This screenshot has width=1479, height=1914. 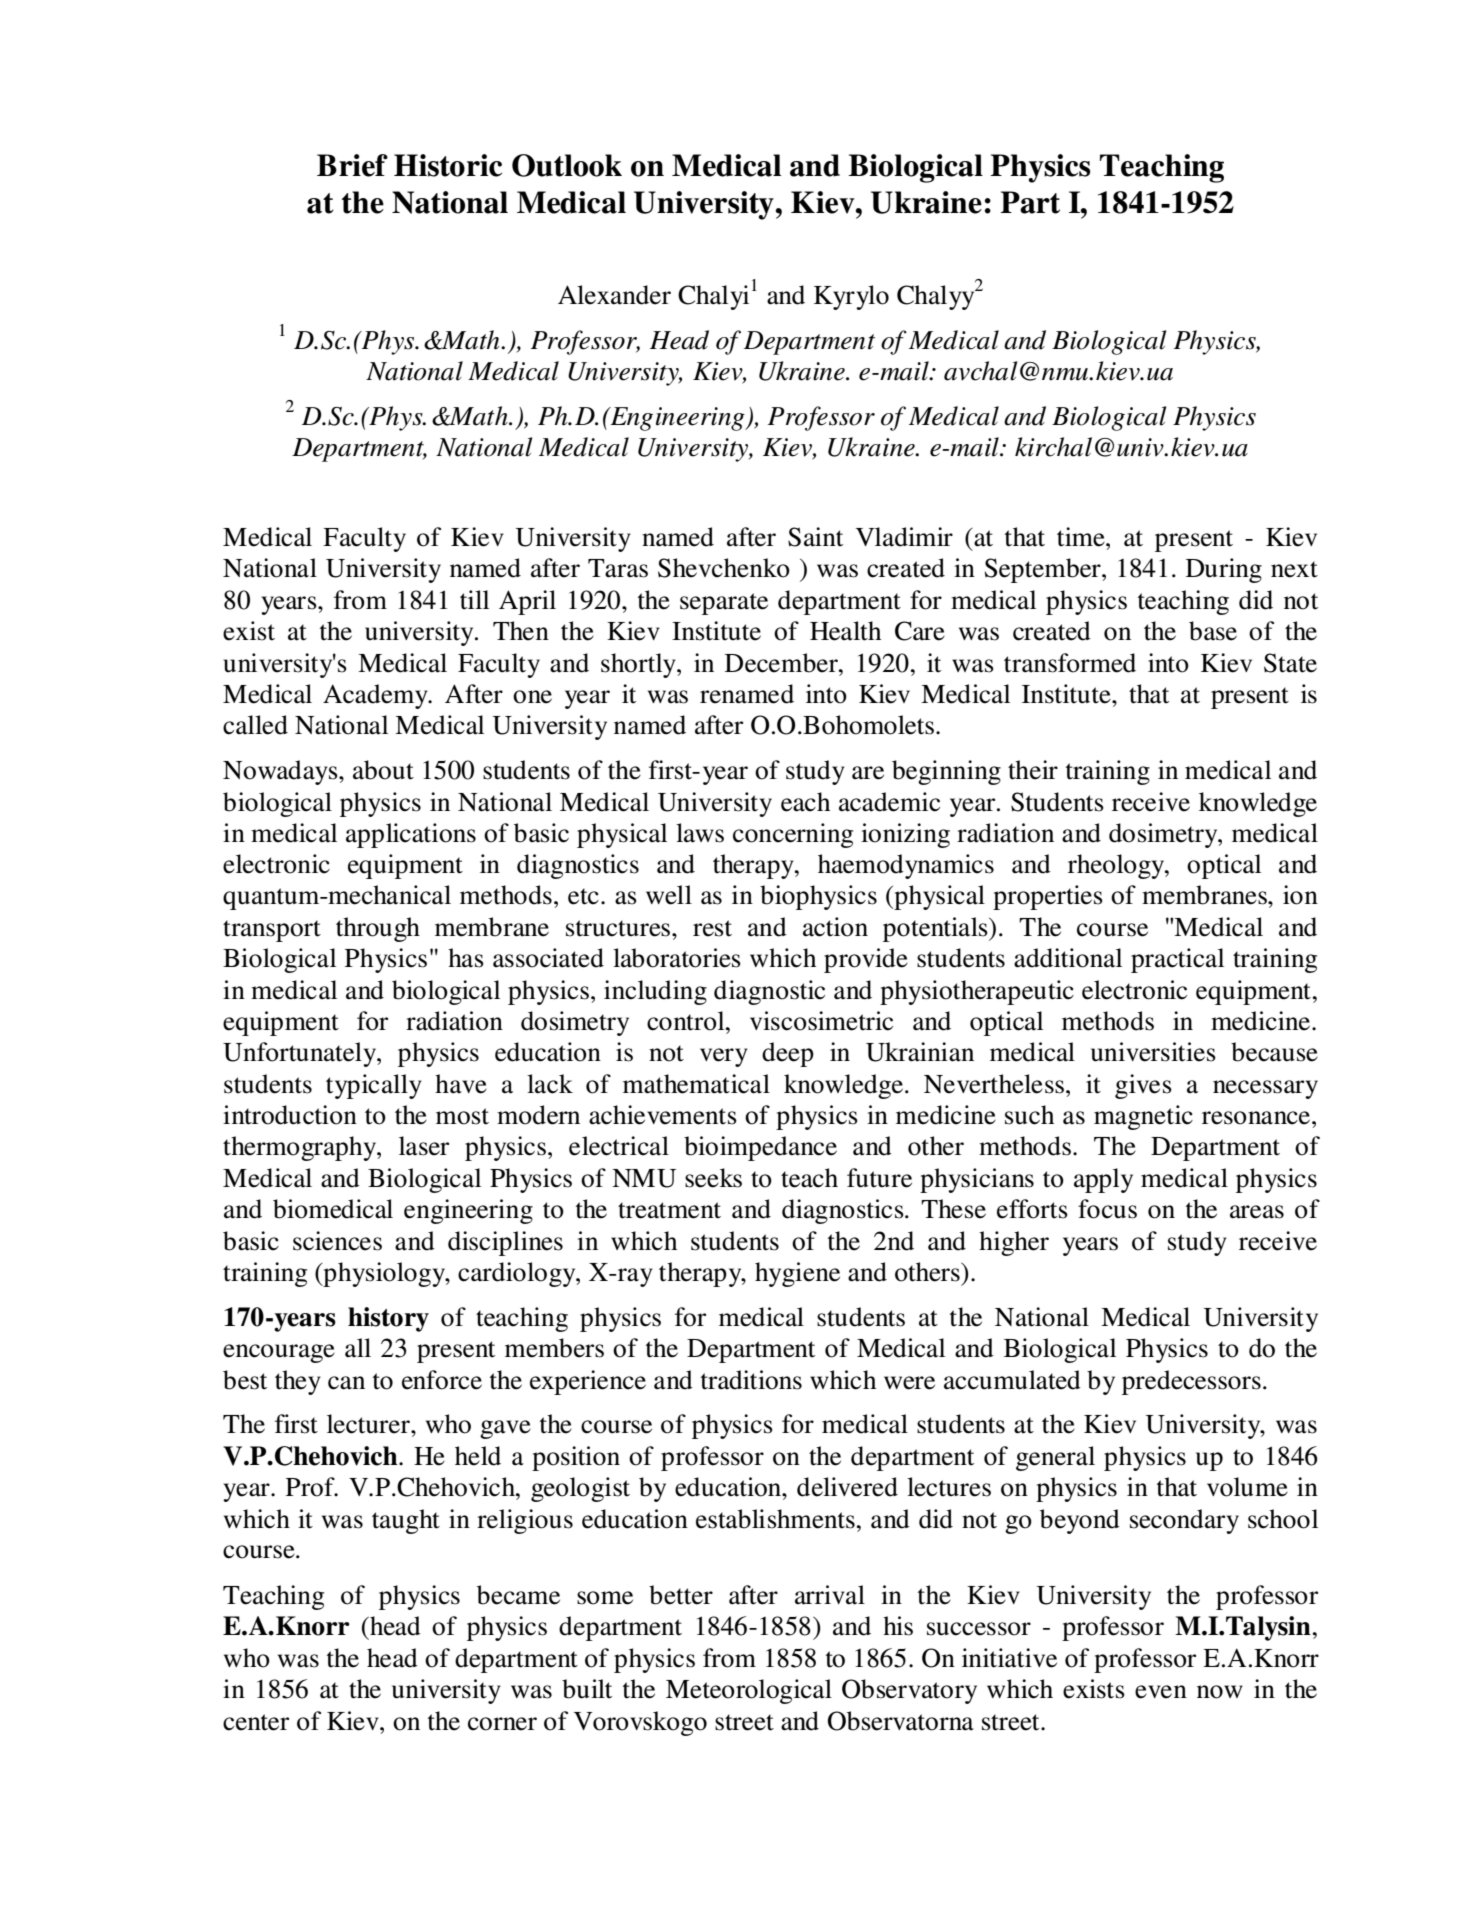 I want to click on apply, so click(x=1103, y=1180).
